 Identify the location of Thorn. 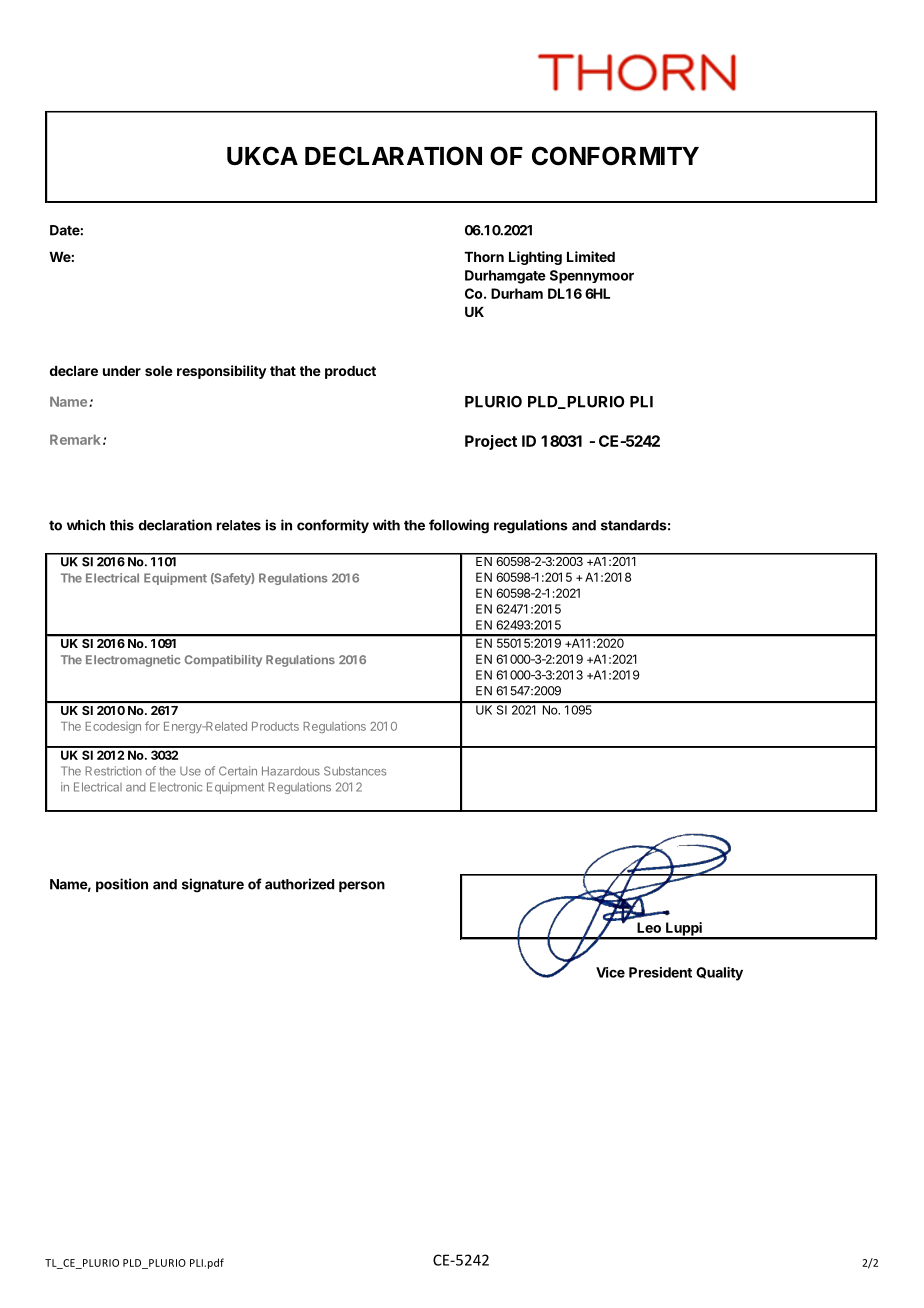
(484, 257).
